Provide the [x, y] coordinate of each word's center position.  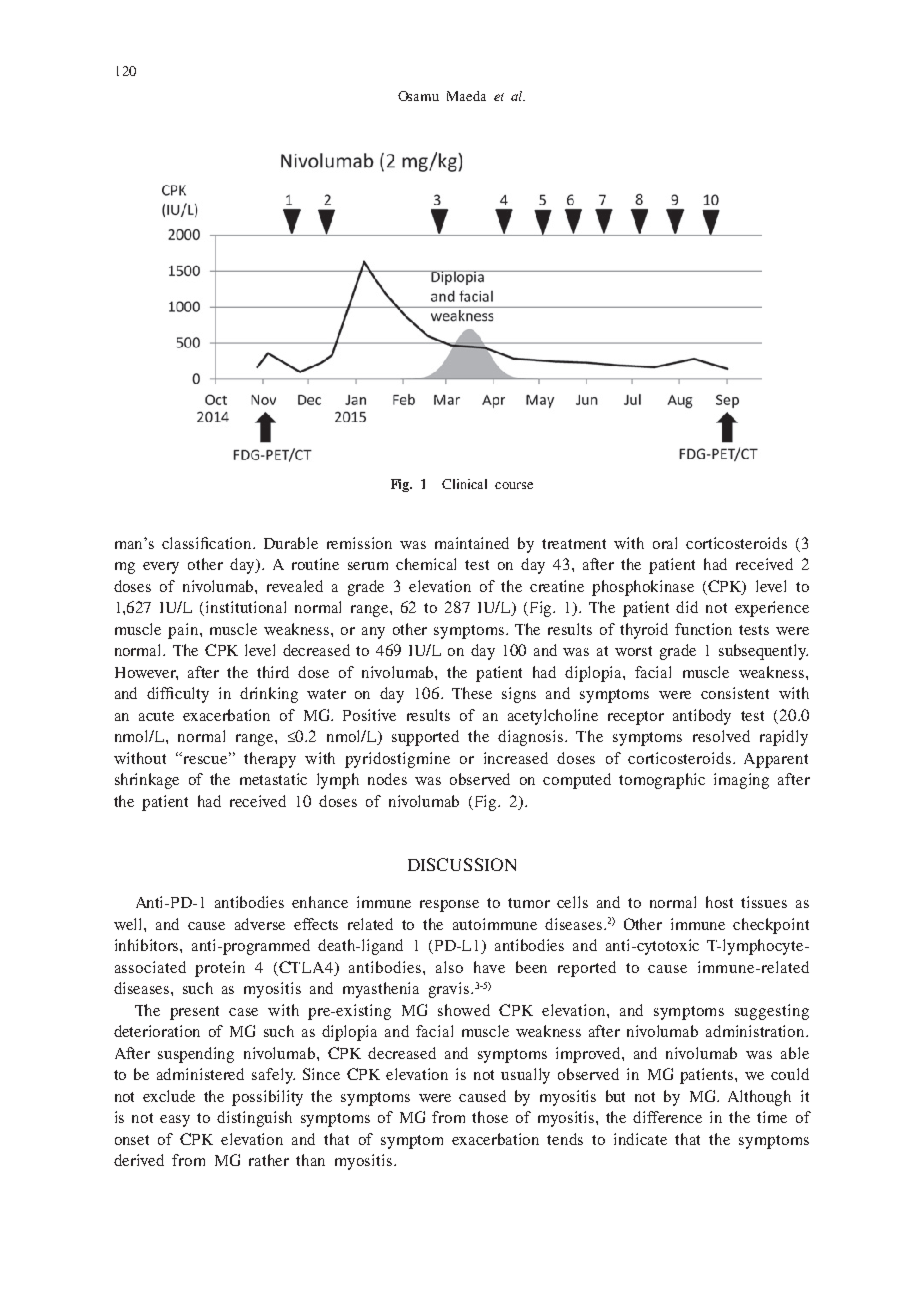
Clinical [464, 484]
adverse [260, 924]
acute [156, 716]
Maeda [466, 96]
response [449, 906]
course [514, 485]
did [687, 607]
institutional [246, 607]
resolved [721, 736]
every [161, 568]
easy [175, 1121]
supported [425, 738]
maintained [472, 543]
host [719, 902]
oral [665, 543]
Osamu [418, 96]
